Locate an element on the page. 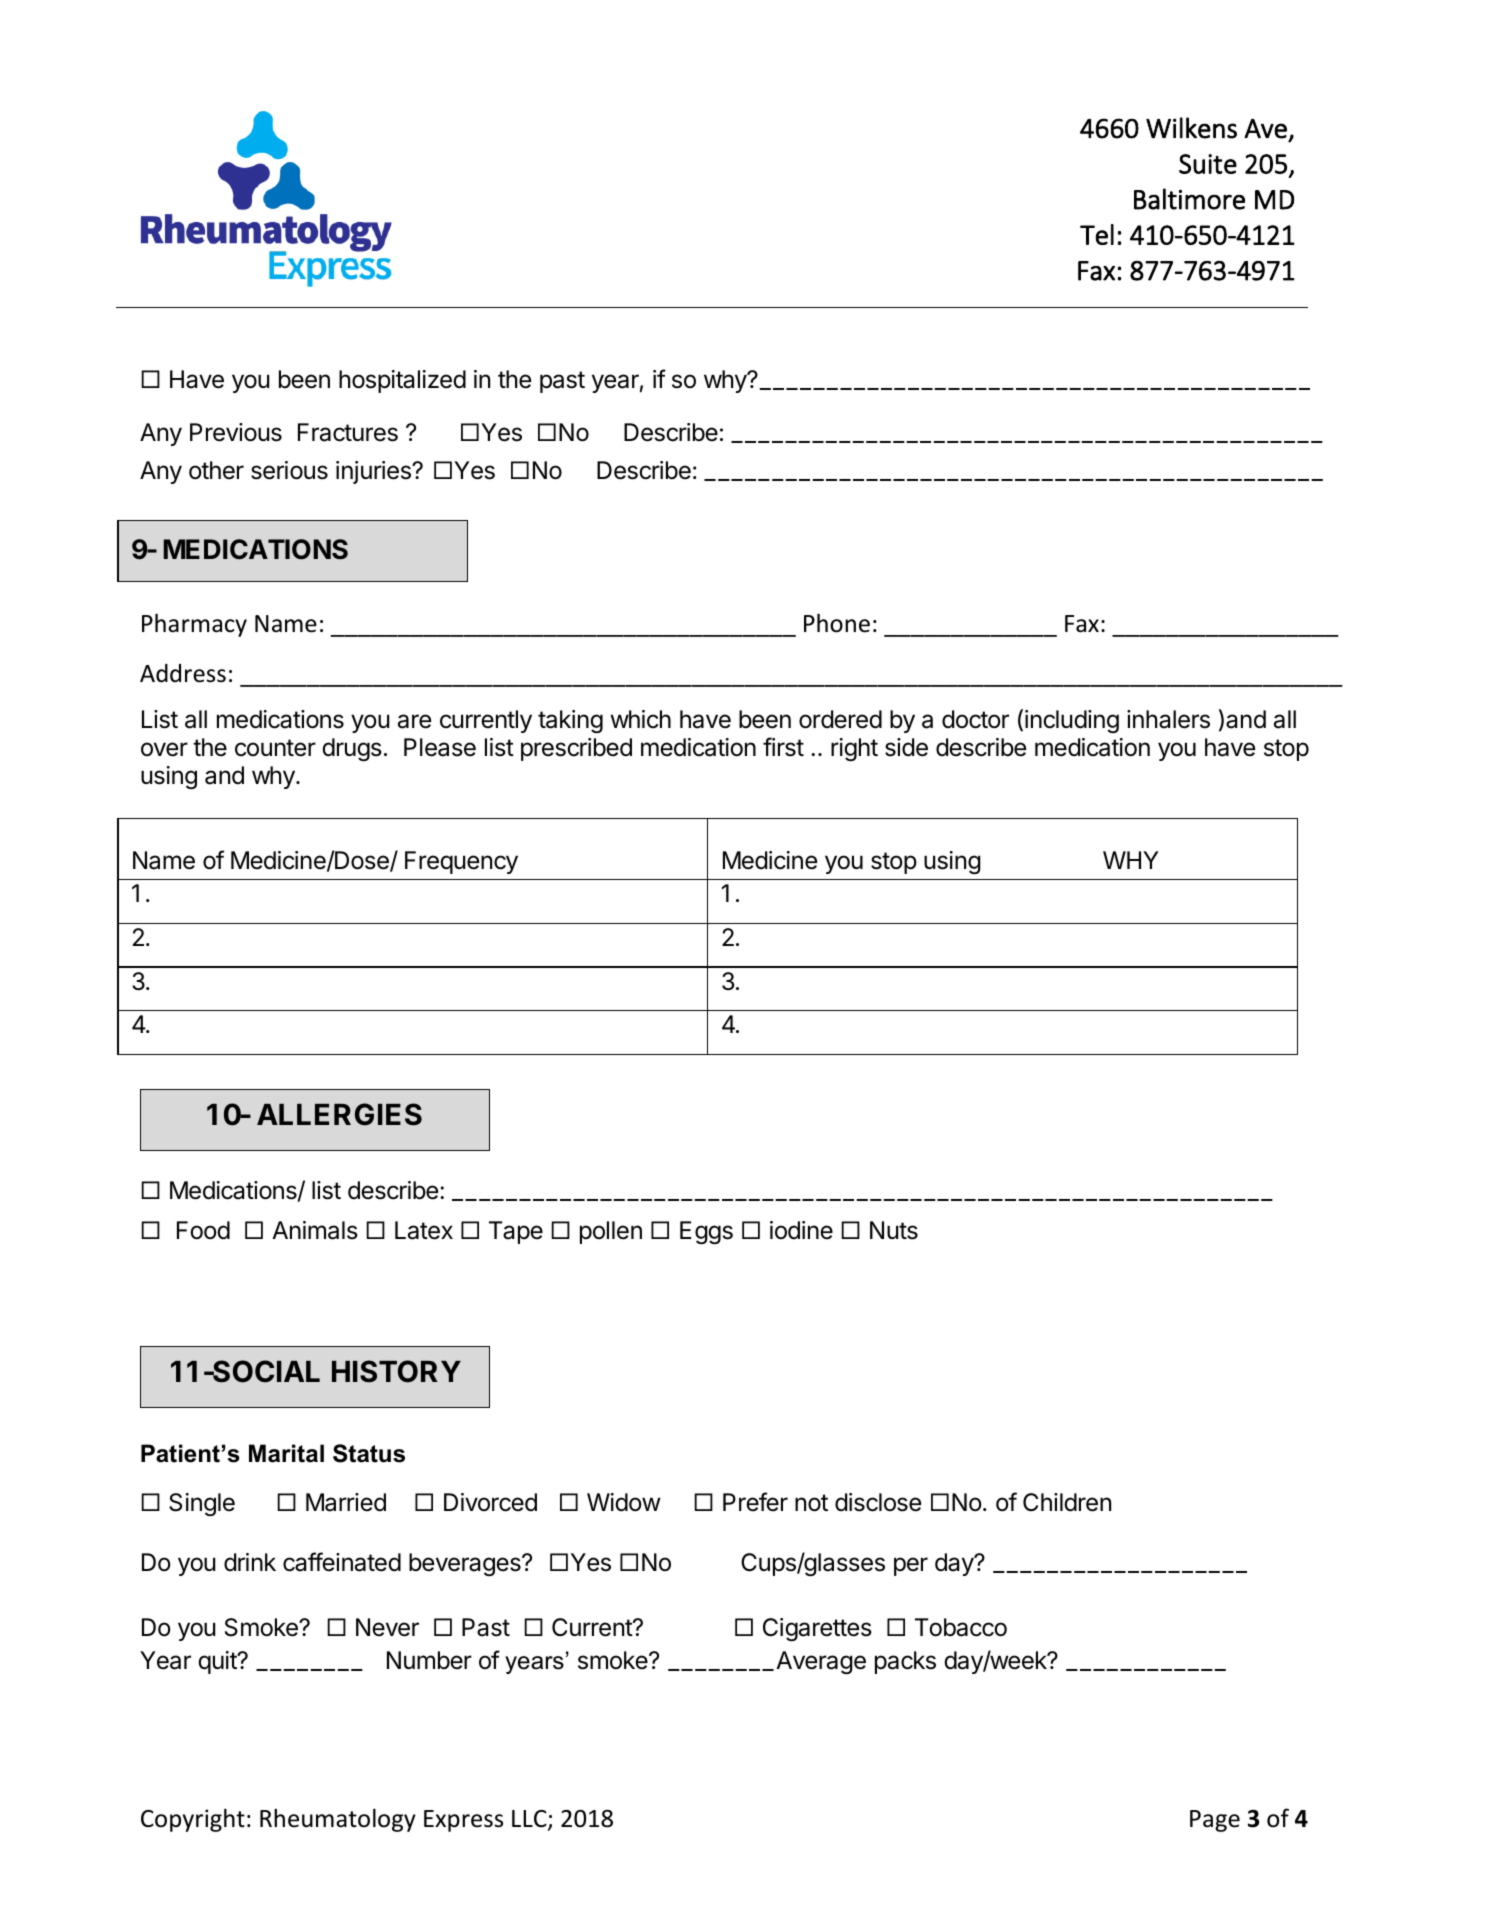 This document has width=1485, height=1922. hospitalized is located at coordinates (402, 381).
